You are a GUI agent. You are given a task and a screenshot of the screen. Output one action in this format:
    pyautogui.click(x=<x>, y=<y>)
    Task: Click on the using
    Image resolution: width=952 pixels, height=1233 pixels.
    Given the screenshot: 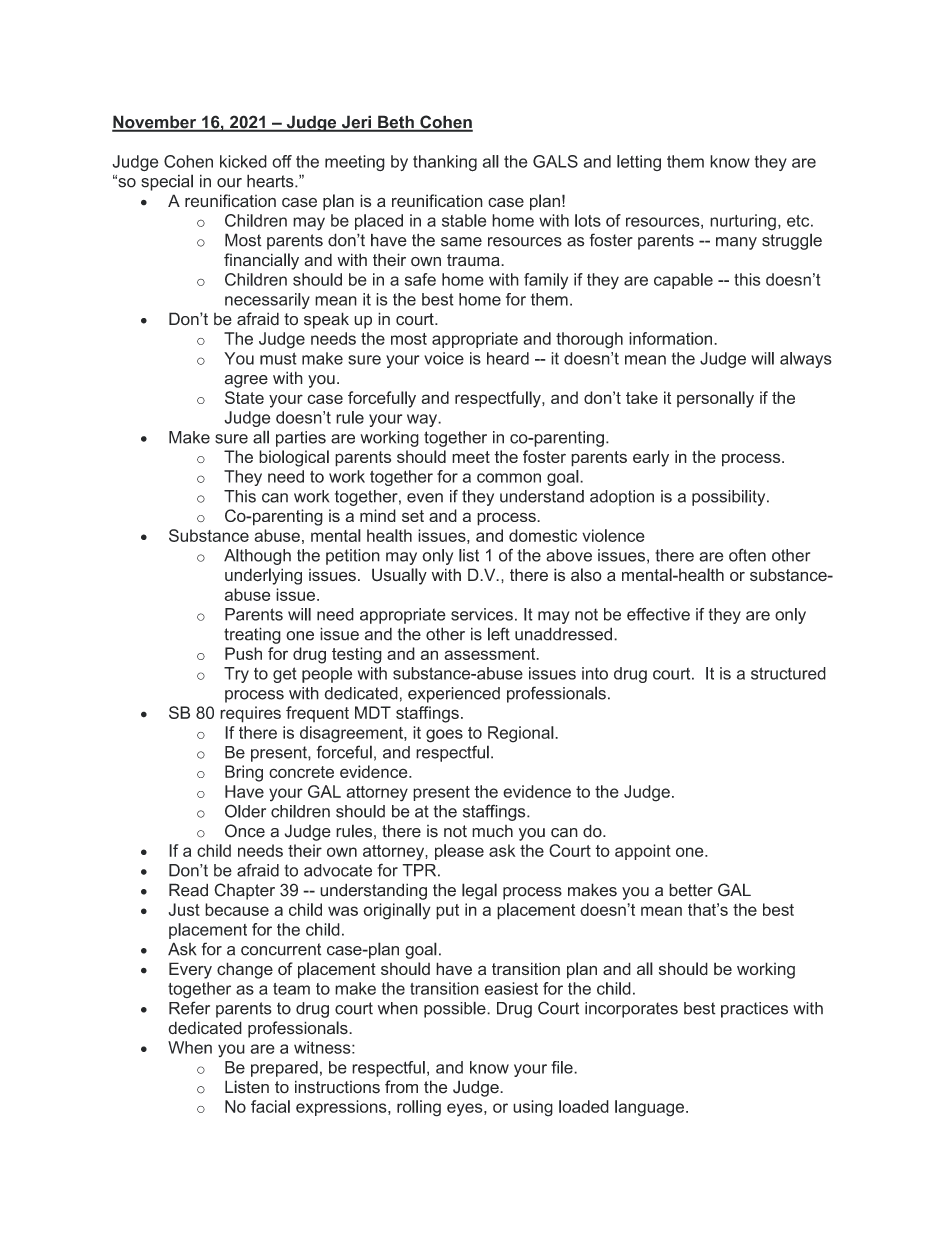 What is the action you would take?
    pyautogui.click(x=533, y=1108)
